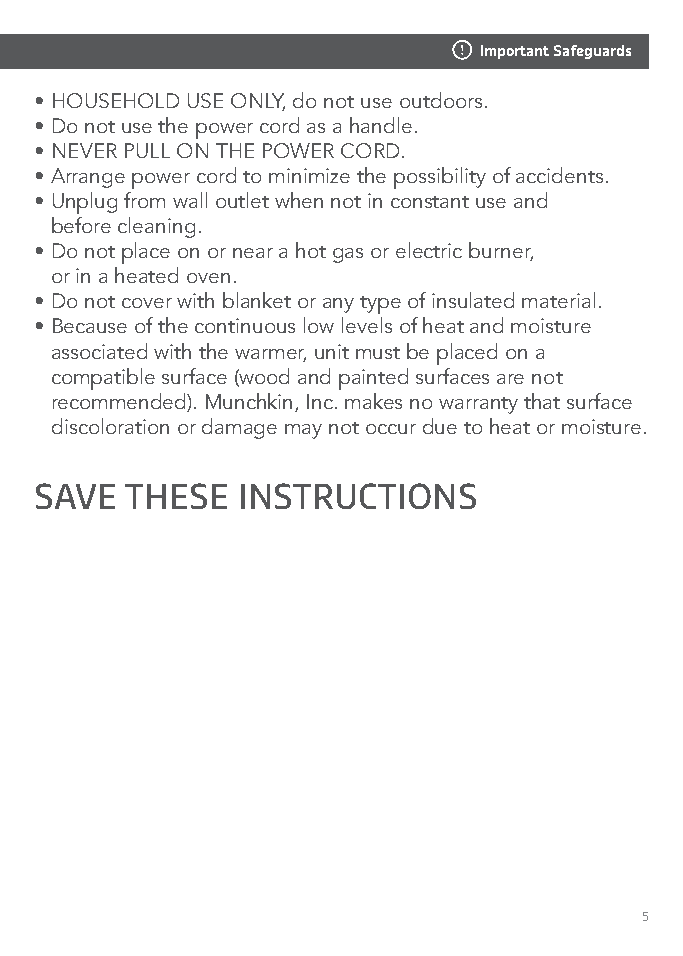 The height and width of the screenshot is (956, 683). I want to click on unit, so click(332, 351).
